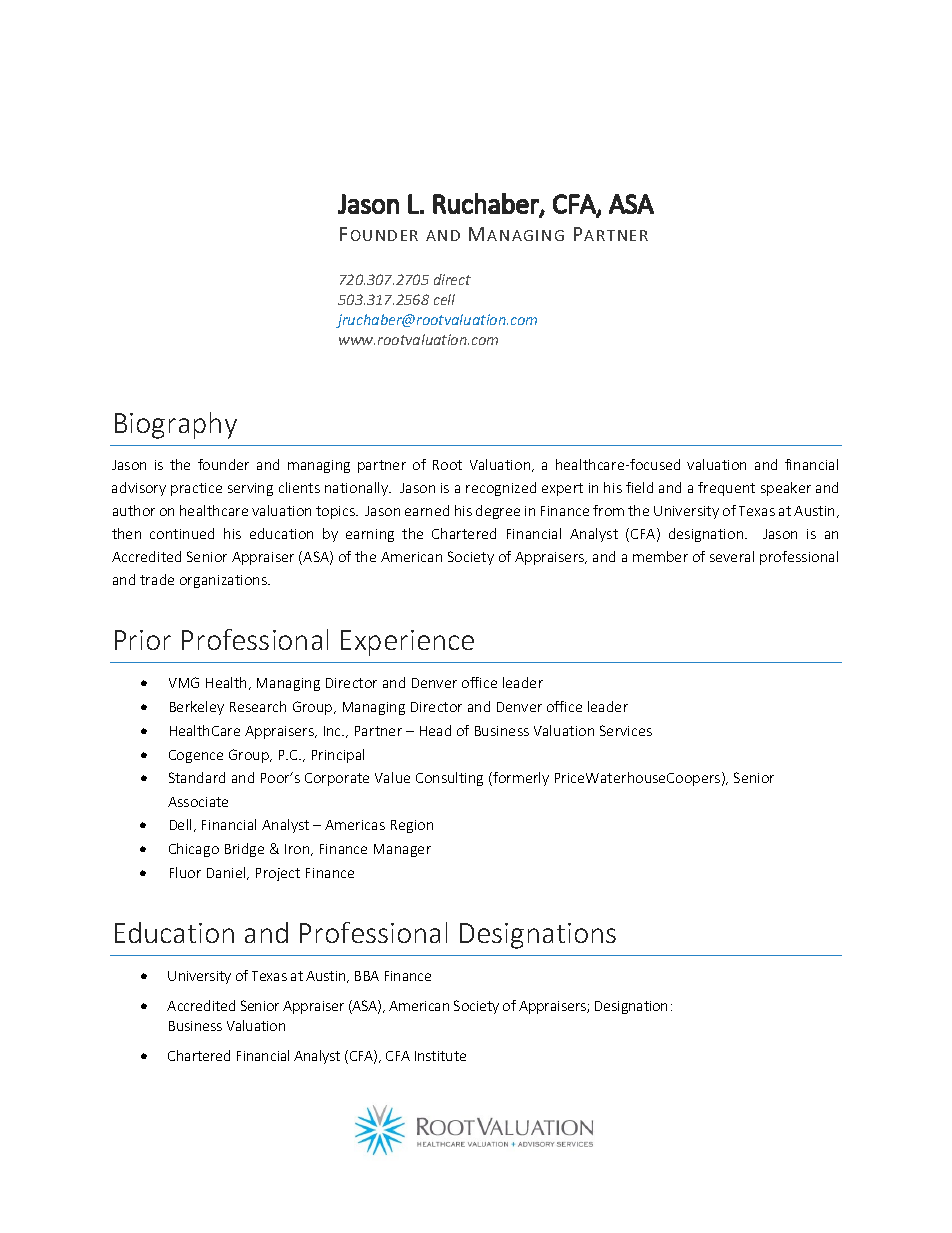  I want to click on Institute, so click(440, 1056).
